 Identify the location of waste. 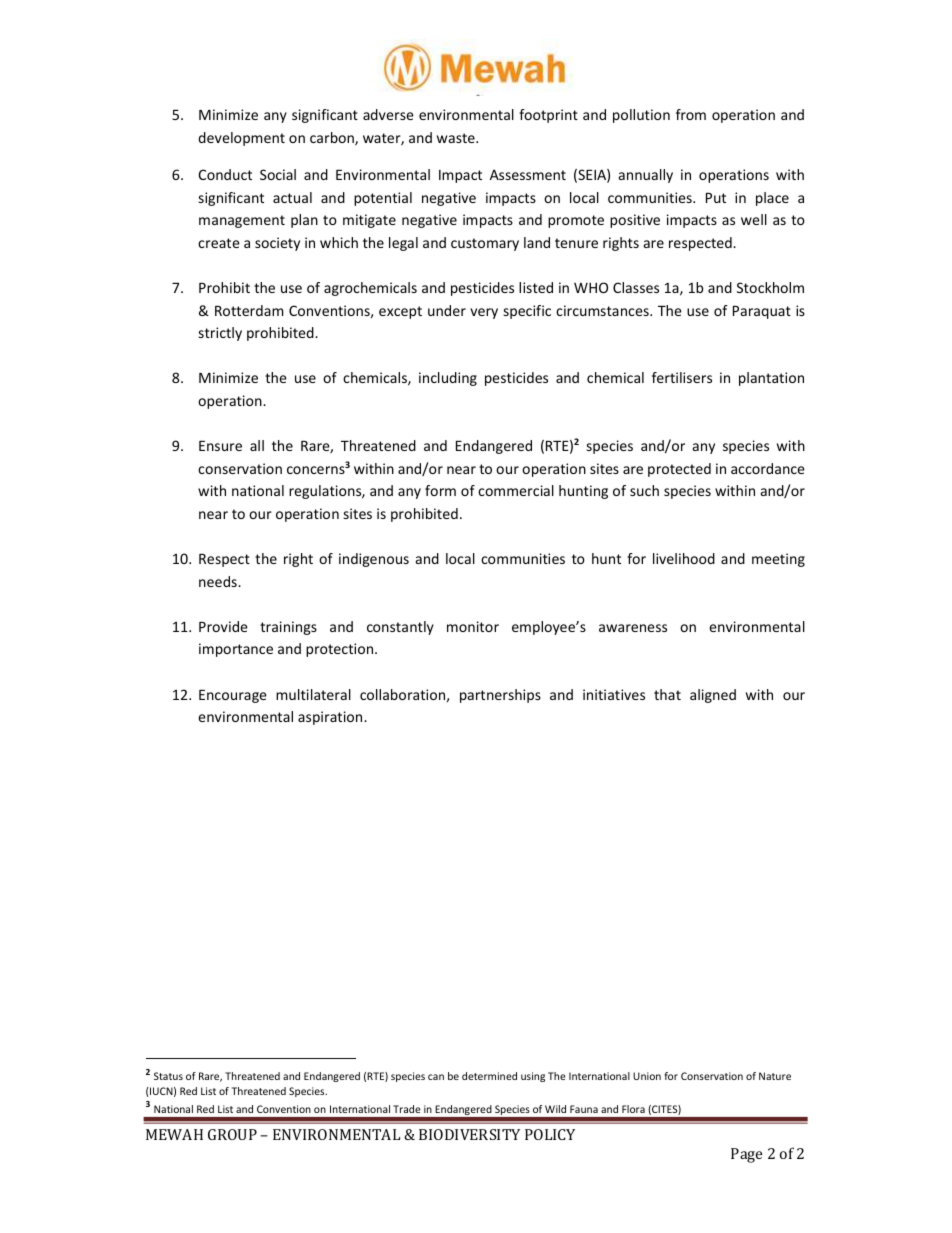
(457, 138).
